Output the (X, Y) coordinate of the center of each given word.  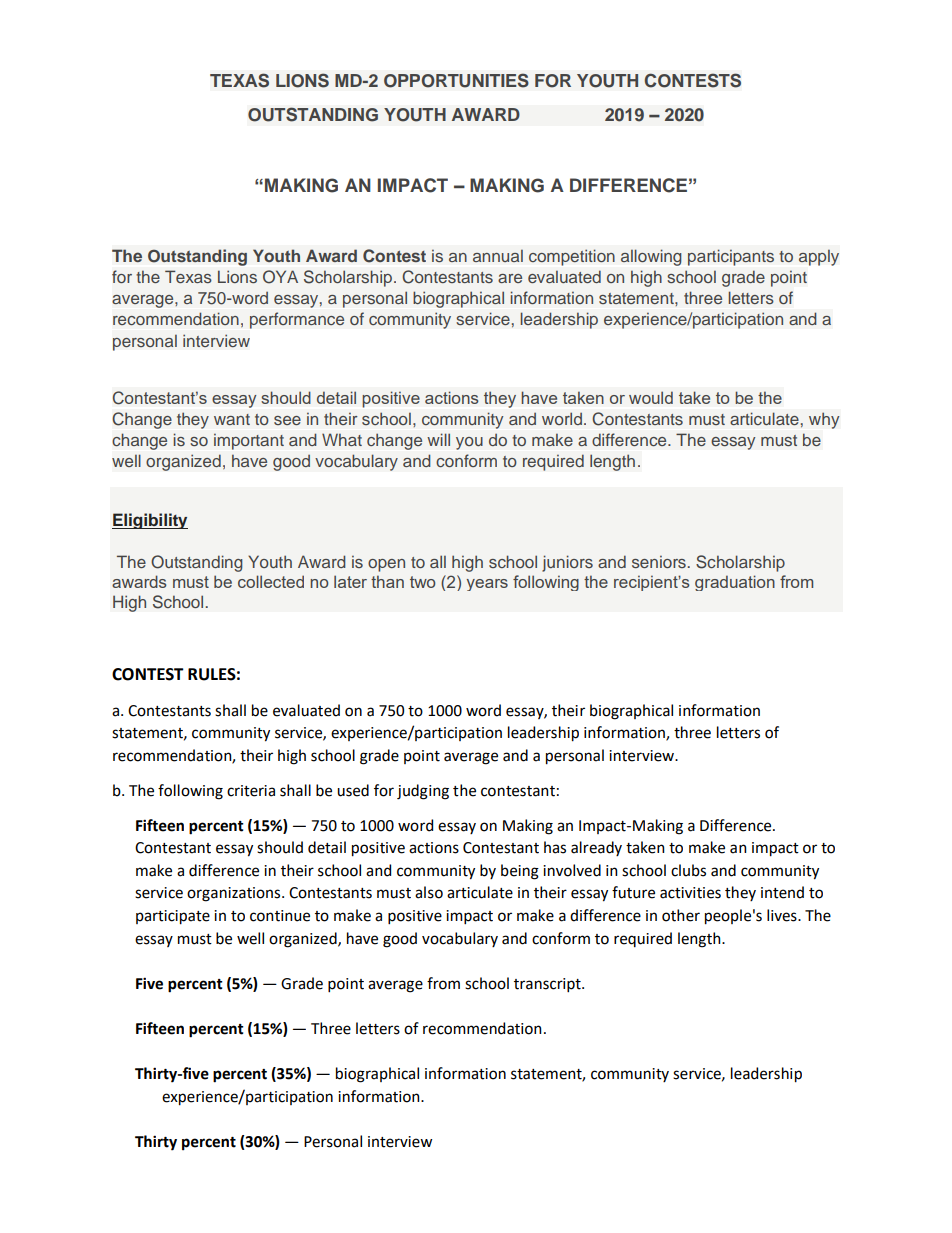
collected (271, 581)
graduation (735, 583)
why (824, 420)
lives (783, 915)
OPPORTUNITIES (456, 80)
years (487, 585)
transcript (548, 985)
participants (731, 257)
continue (280, 916)
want (232, 419)
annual (498, 256)
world (562, 418)
